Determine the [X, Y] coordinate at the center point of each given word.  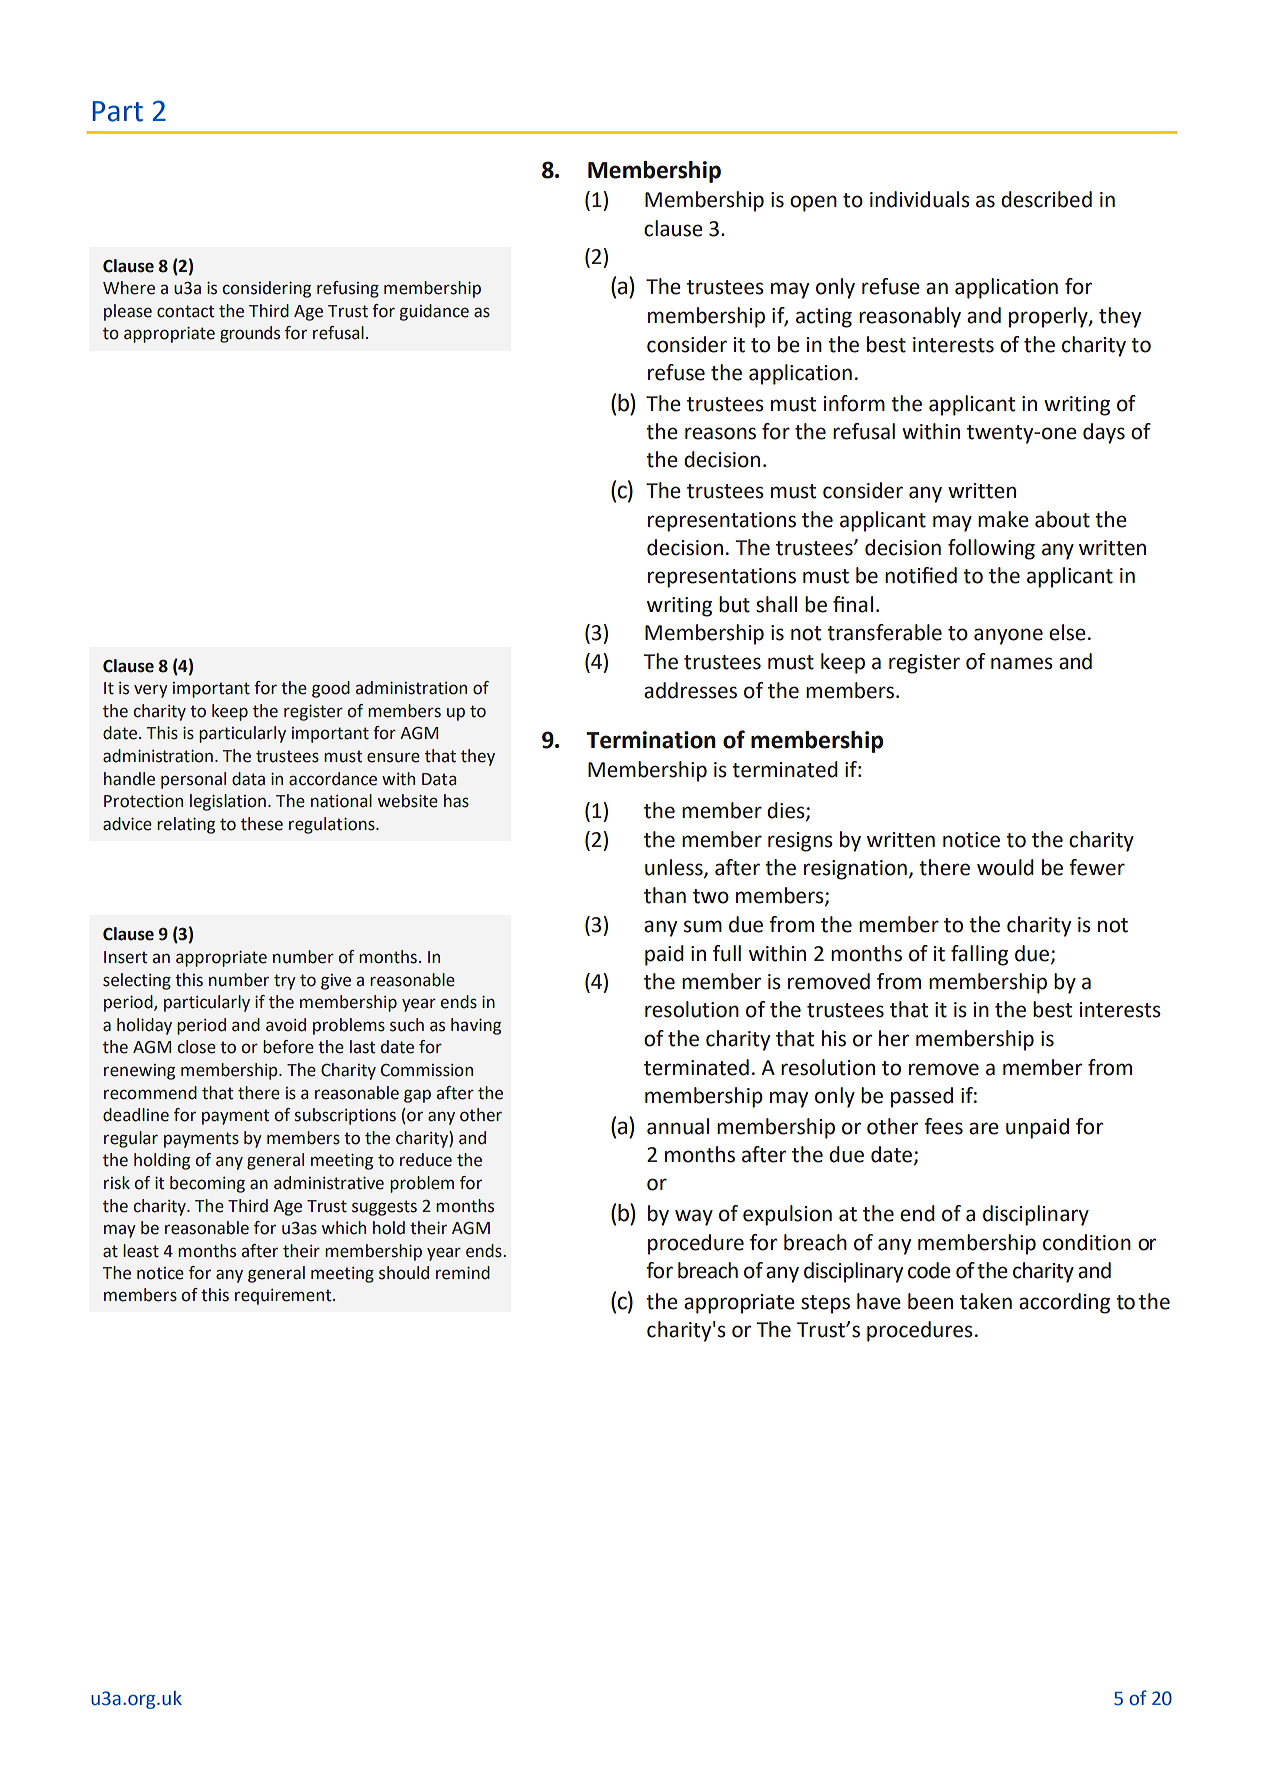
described [1046, 199]
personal [193, 780]
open [813, 203]
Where [129, 288]
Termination [651, 740]
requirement [284, 1297]
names [1022, 663]
